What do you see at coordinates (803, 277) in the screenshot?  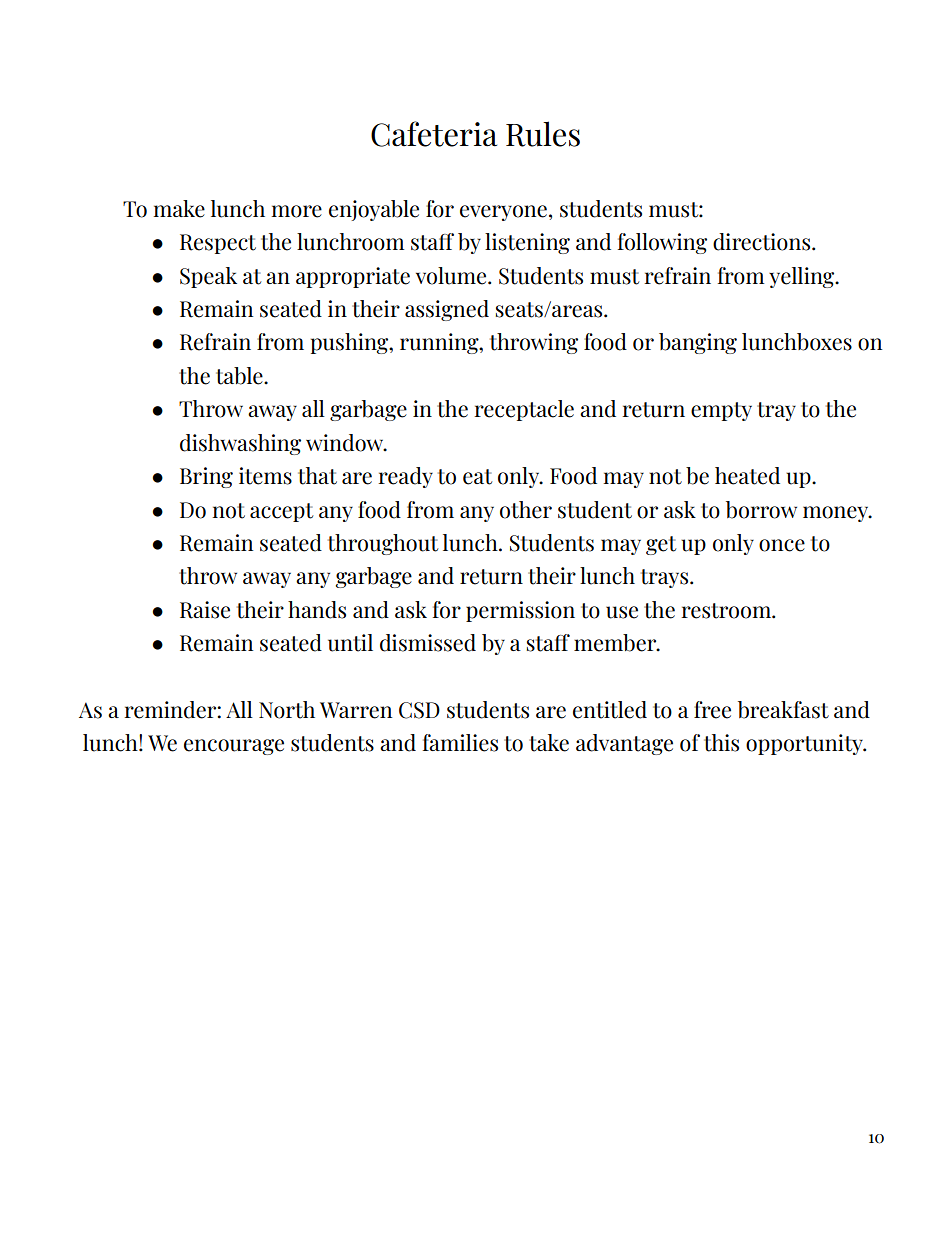 I see `yelling` at bounding box center [803, 277].
